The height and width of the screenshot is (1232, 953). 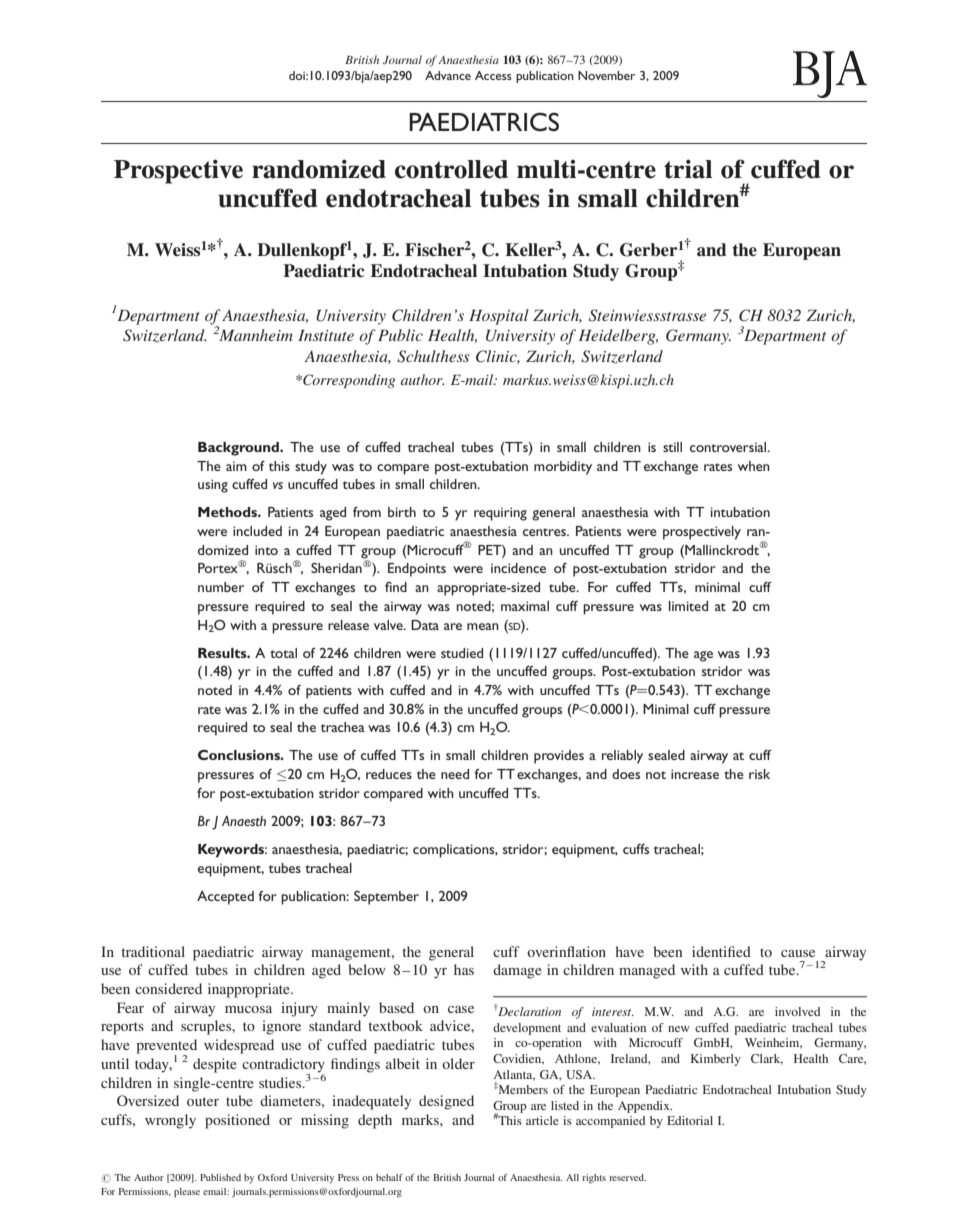 What do you see at coordinates (220, 1177) in the screenshot?
I see `Published` at bounding box center [220, 1177].
